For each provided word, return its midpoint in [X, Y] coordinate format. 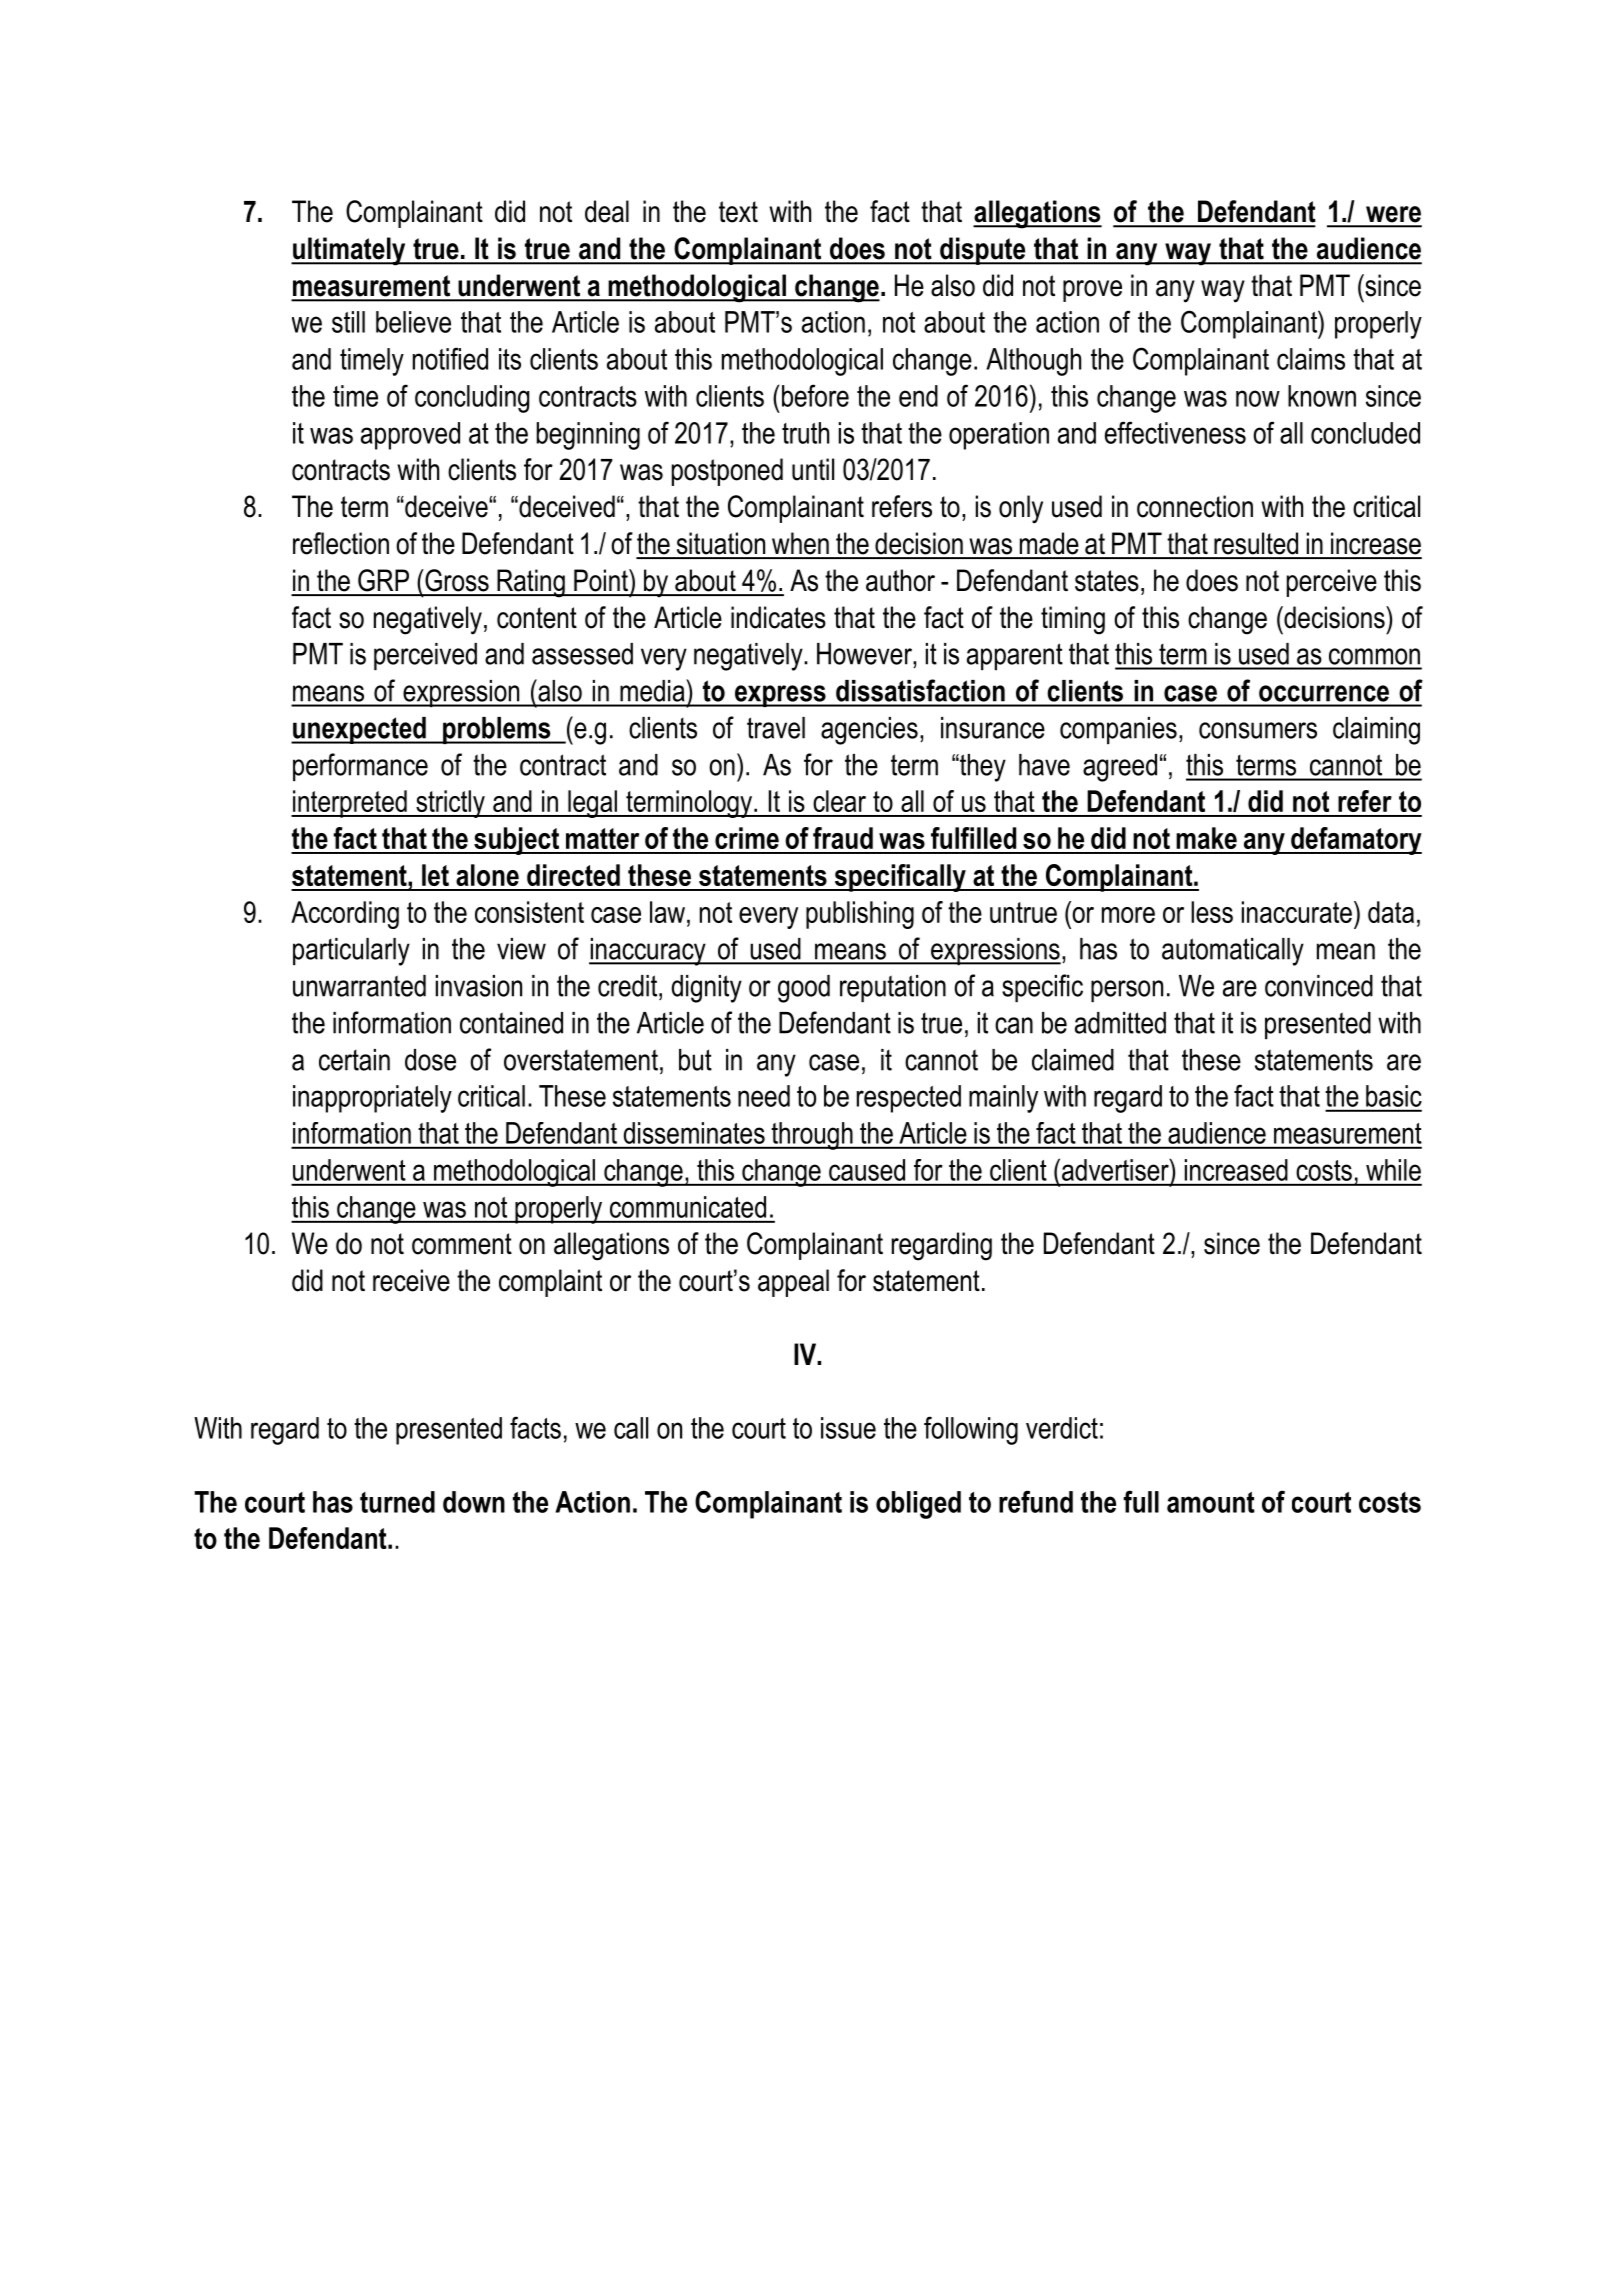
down [474, 1502]
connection [1195, 506]
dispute [983, 251]
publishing [860, 915]
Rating [531, 583]
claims [1311, 359]
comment [462, 1244]
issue [848, 1428]
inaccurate [1297, 912]
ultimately [349, 251]
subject [516, 841]
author [900, 580]
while [1393, 1170]
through [812, 1136]
